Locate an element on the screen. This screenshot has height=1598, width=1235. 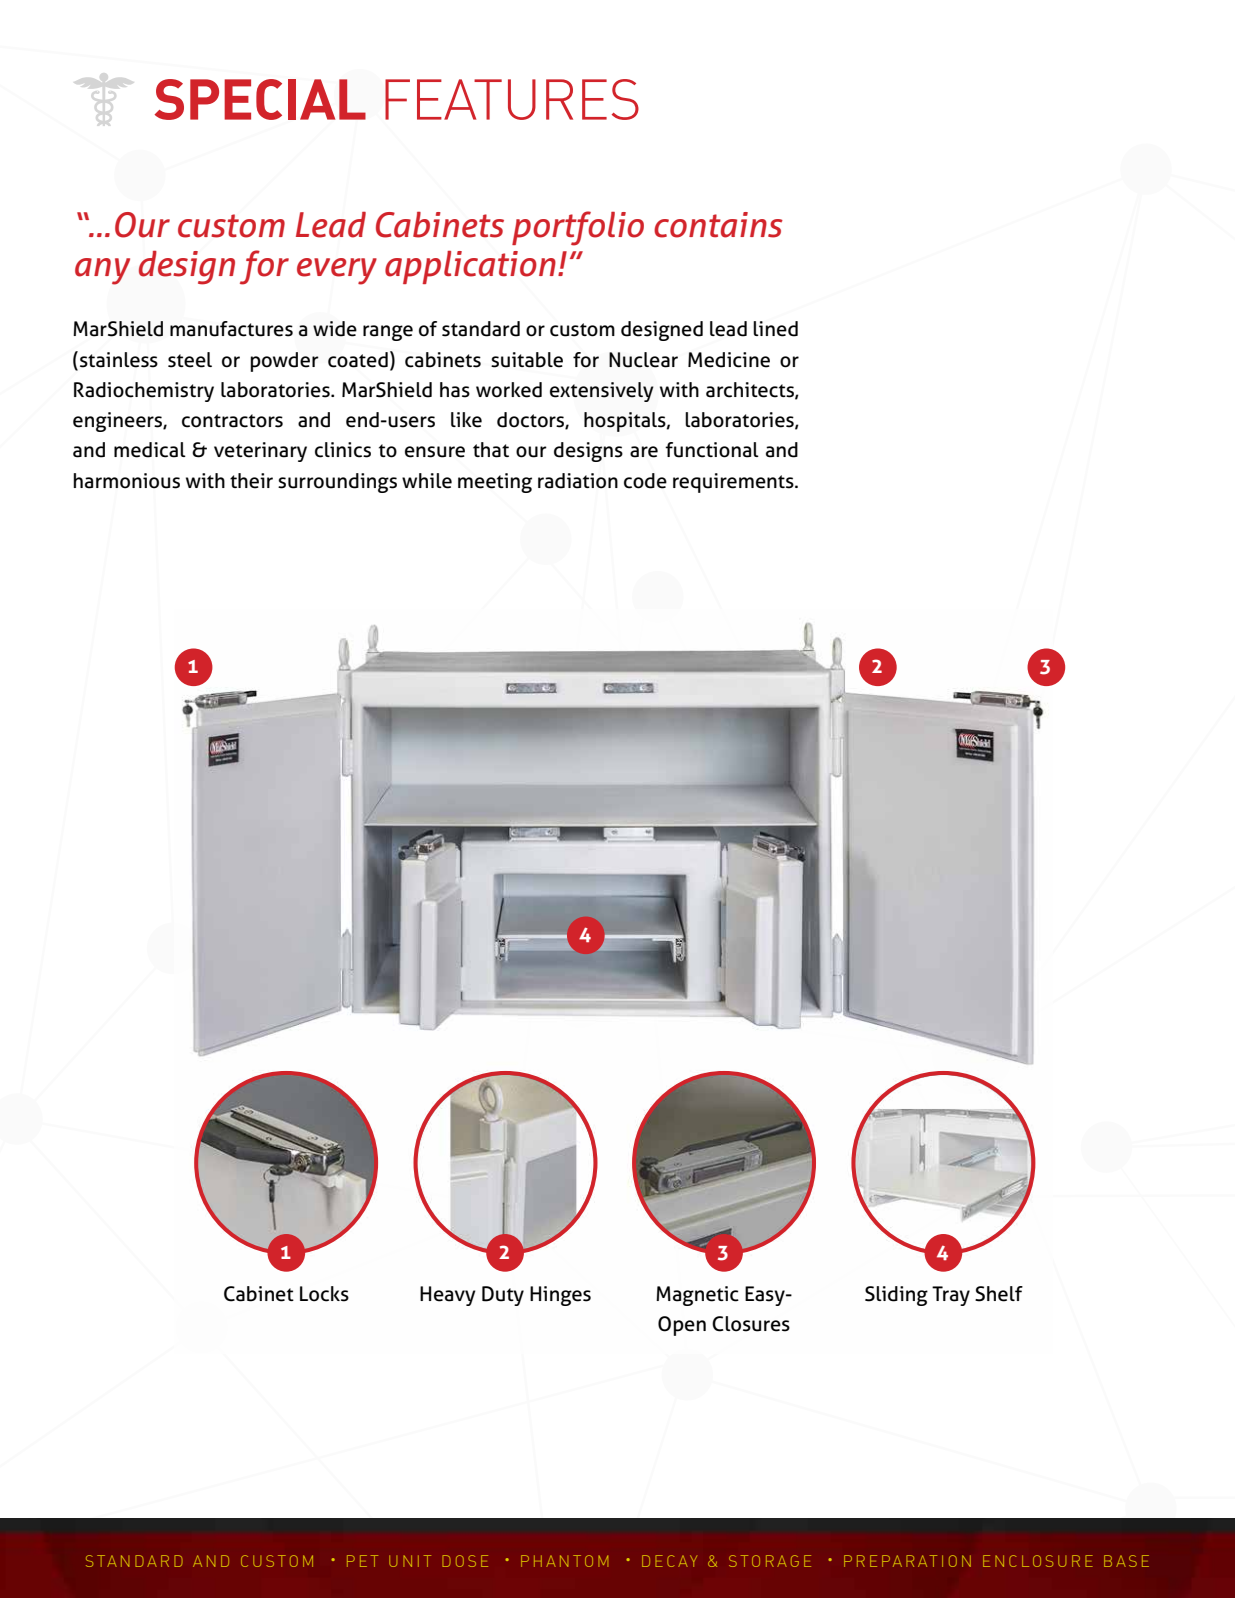
requirements is located at coordinates (734, 483).
